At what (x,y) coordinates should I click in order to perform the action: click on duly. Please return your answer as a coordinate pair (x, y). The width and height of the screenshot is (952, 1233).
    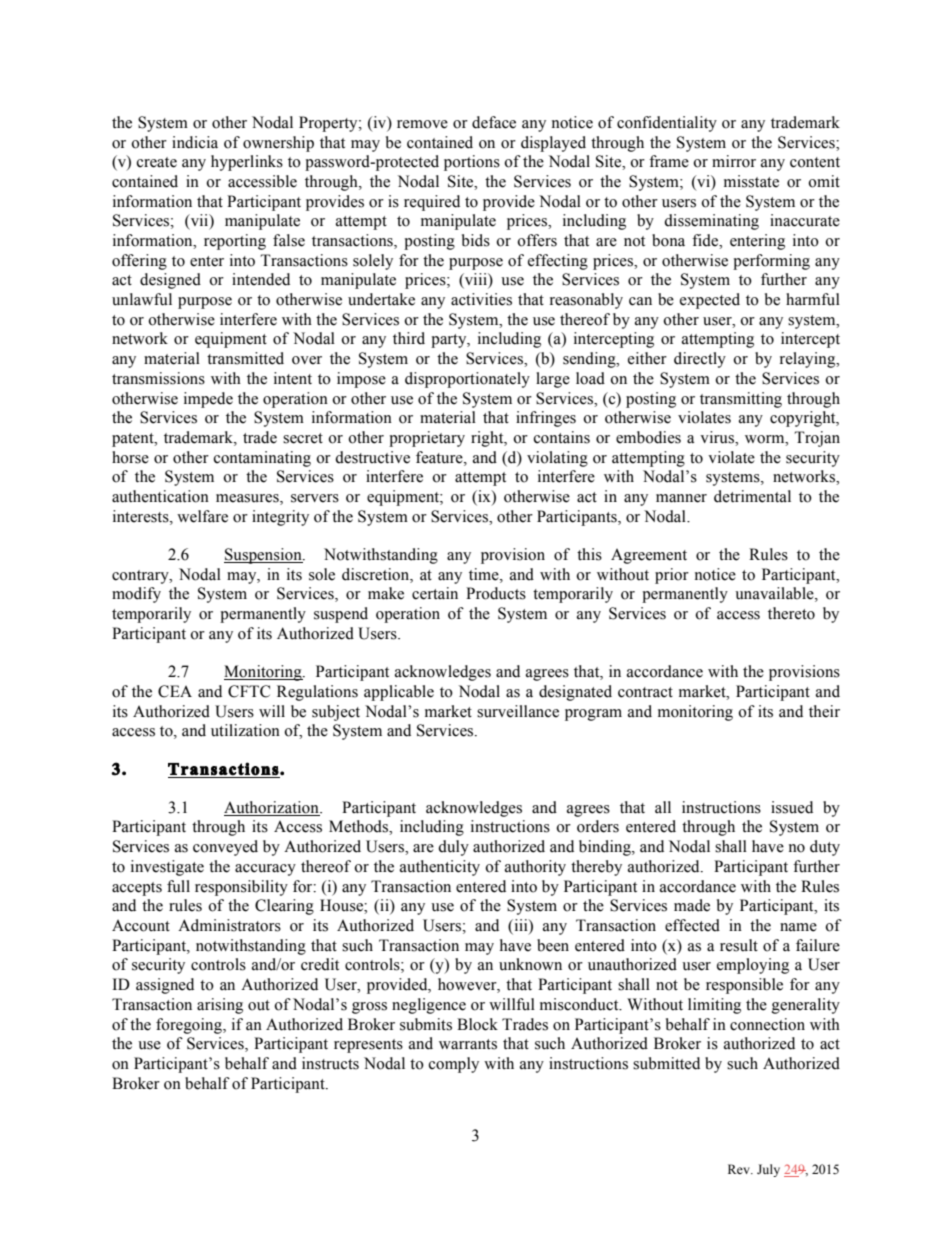
    Looking at the image, I should click on (453, 848).
